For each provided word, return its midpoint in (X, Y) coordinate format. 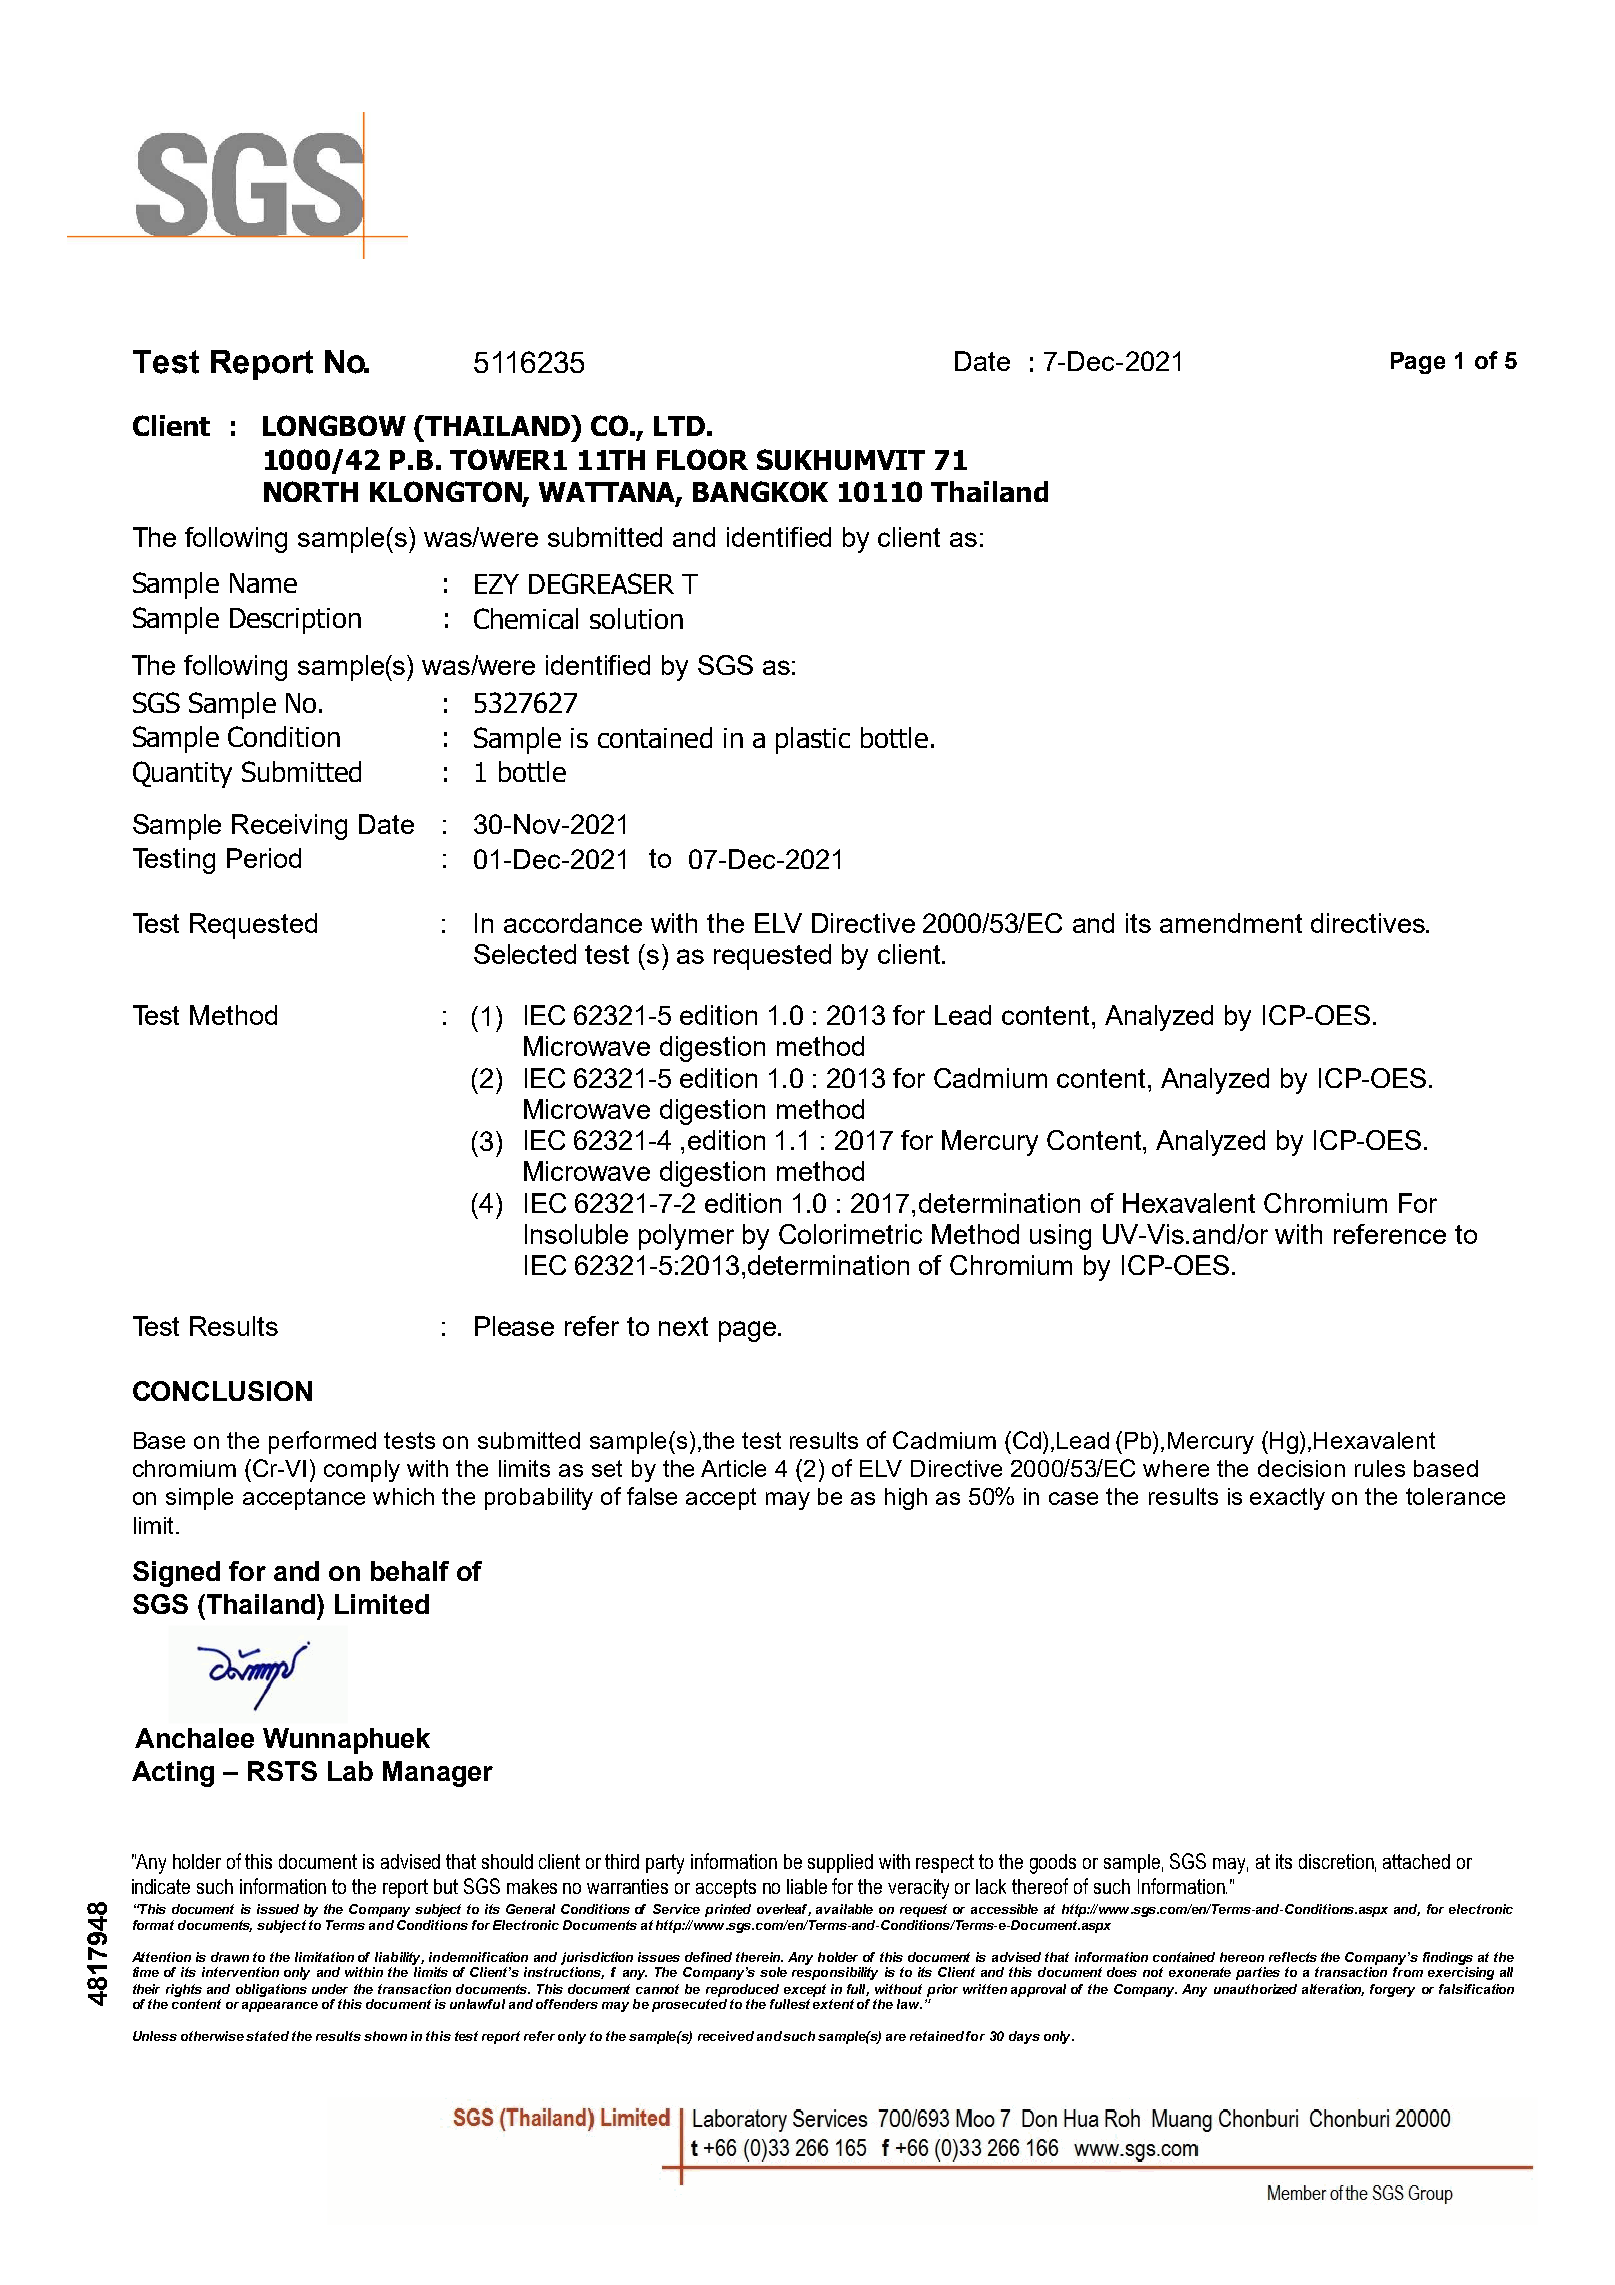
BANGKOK (760, 491)
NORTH (311, 491)
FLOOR (702, 459)
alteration (1333, 1990)
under (330, 1989)
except (805, 1990)
